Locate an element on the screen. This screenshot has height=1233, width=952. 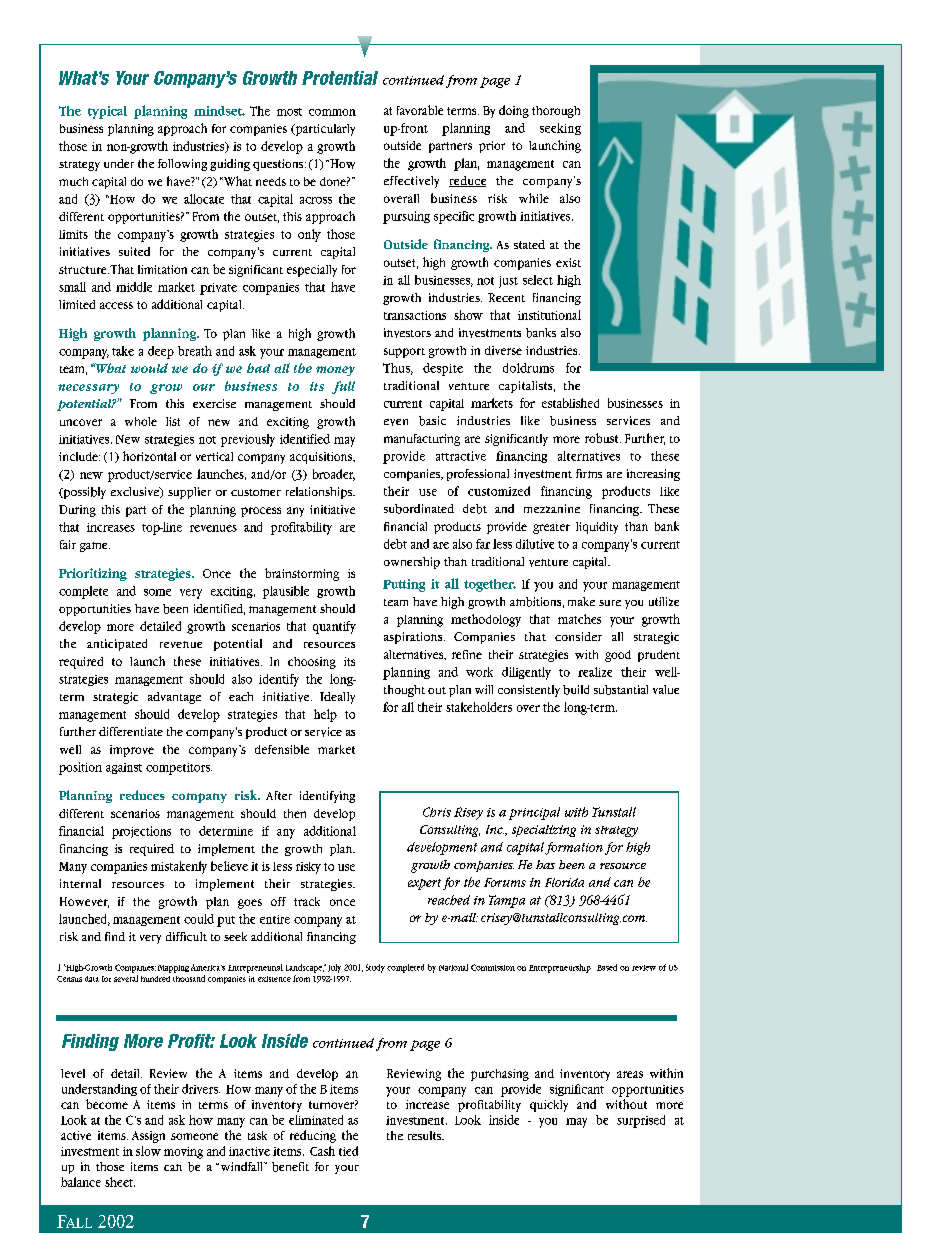
money is located at coordinates (335, 371).
